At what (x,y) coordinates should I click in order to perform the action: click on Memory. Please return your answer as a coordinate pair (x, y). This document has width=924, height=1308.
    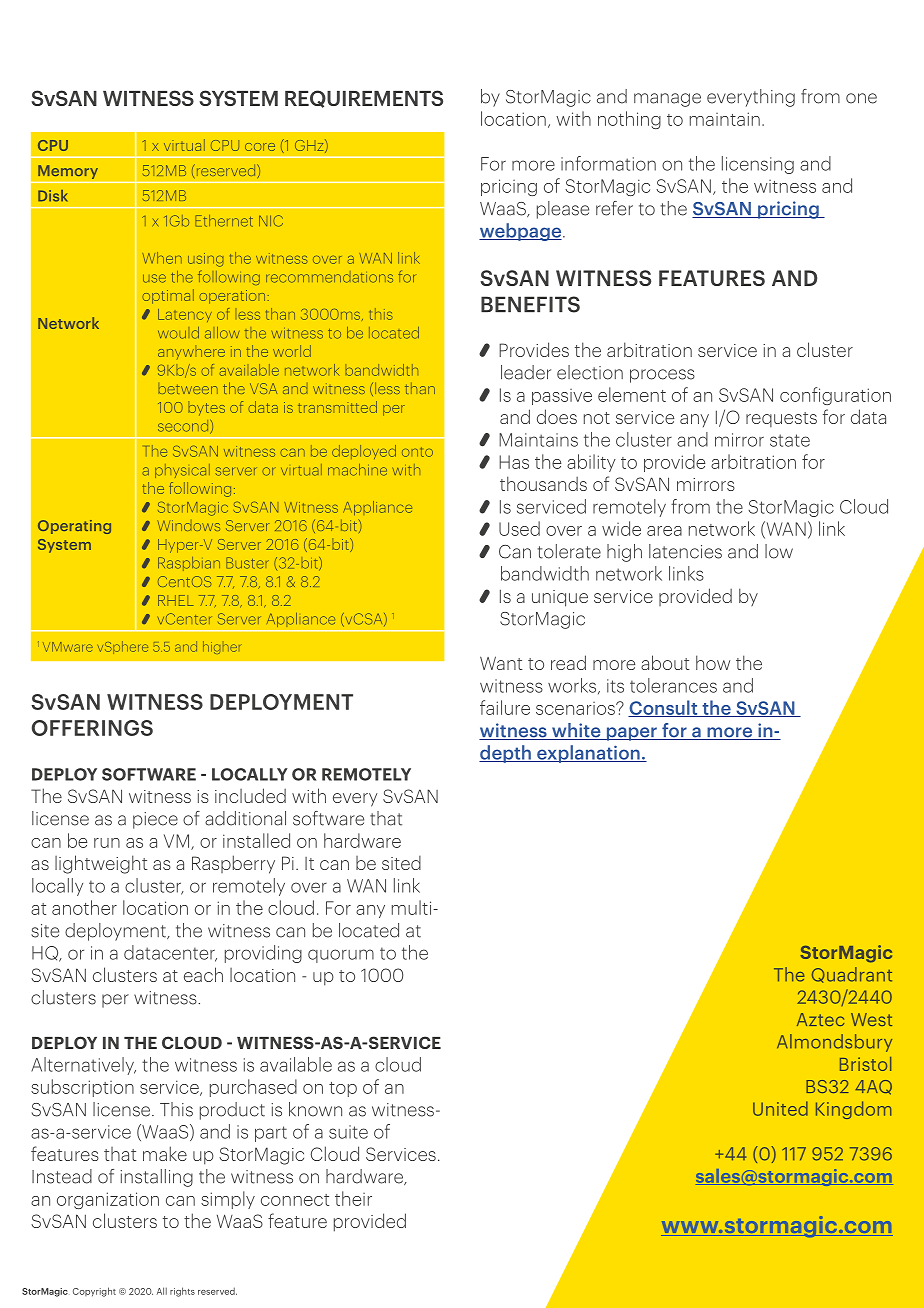
    Looking at the image, I should click on (68, 172).
